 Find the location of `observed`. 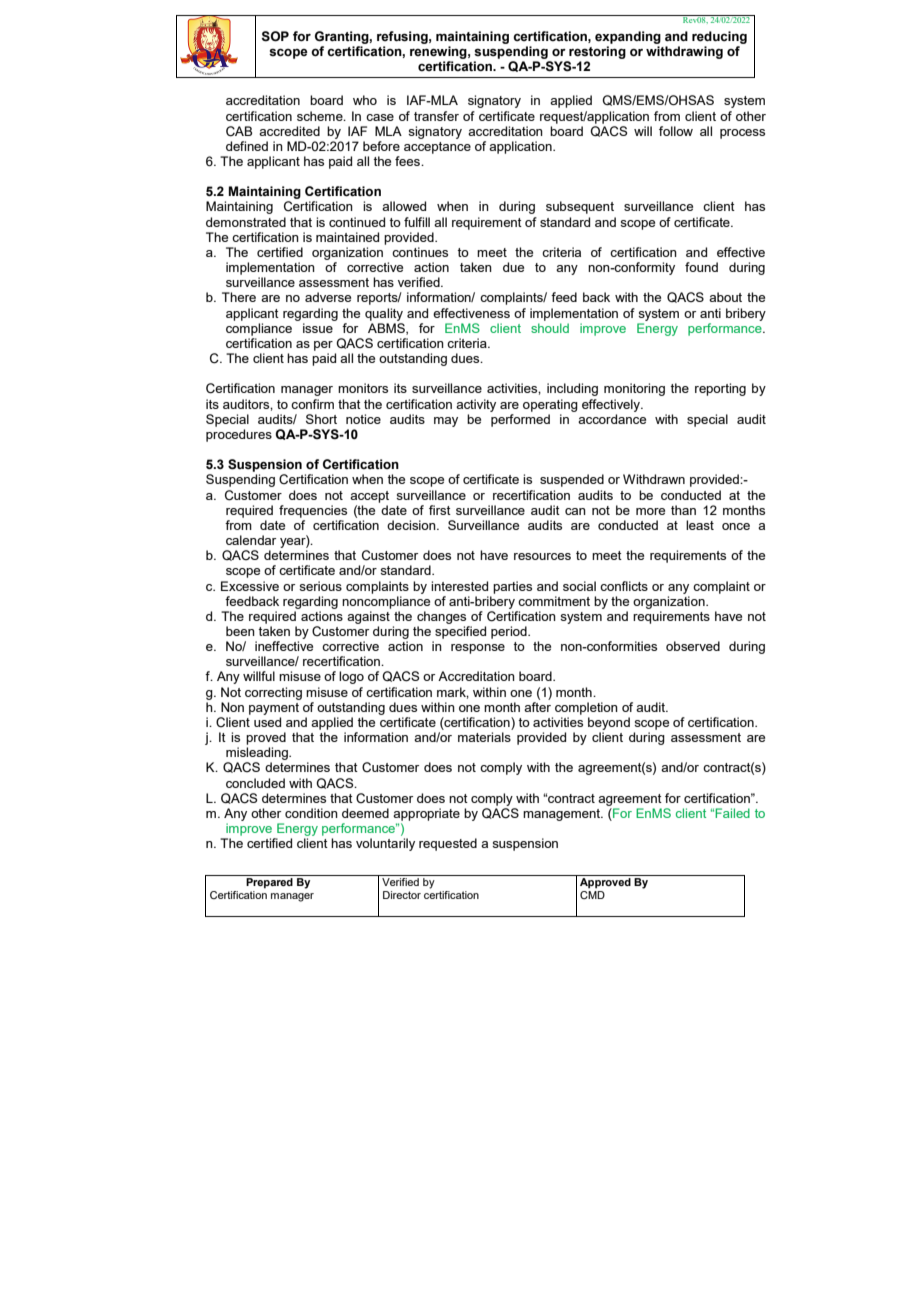

observed is located at coordinates (693, 646).
